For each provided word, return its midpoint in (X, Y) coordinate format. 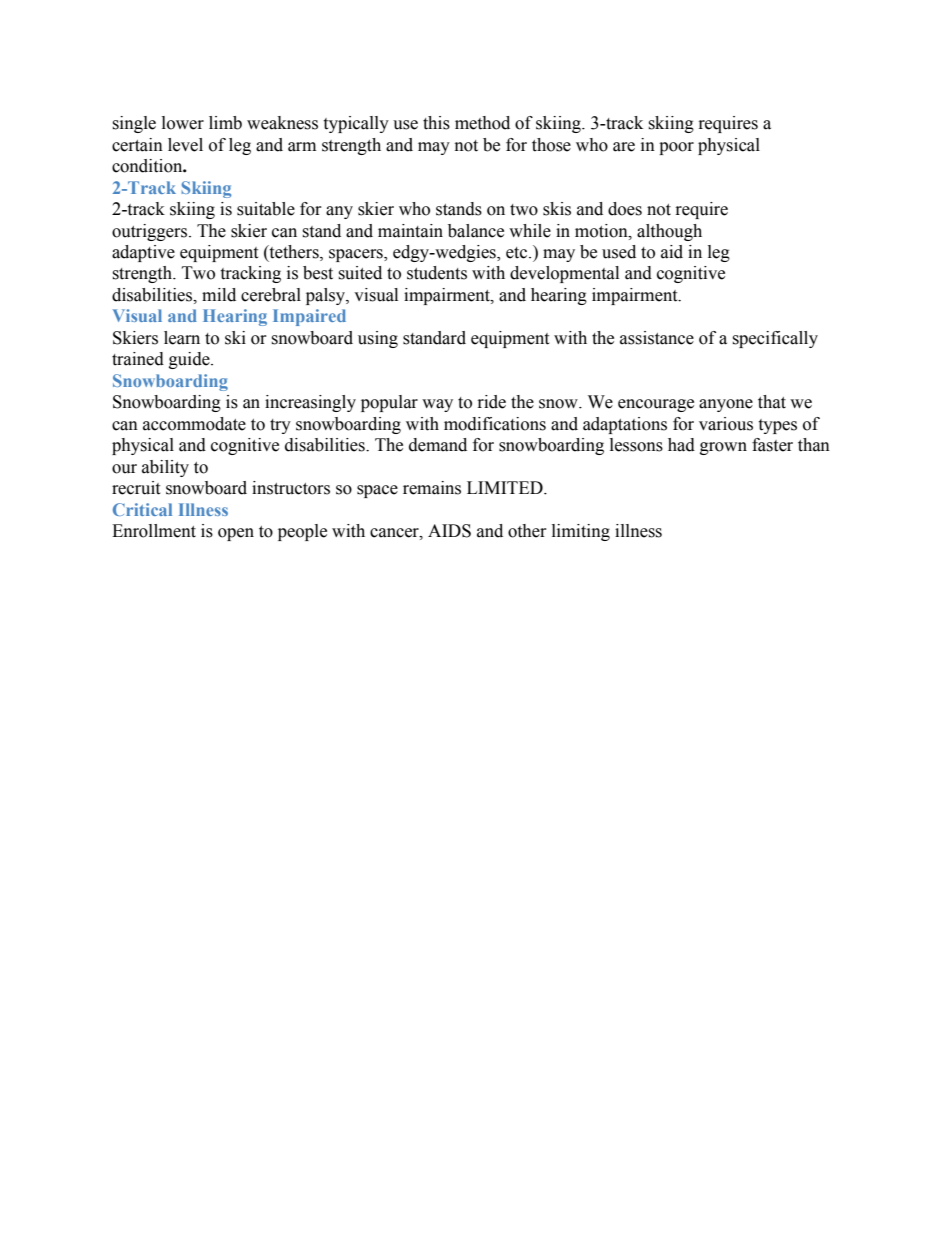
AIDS (449, 531)
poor (676, 148)
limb (225, 123)
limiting (581, 532)
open (236, 534)
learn (182, 338)
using (378, 339)
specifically (775, 339)
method (482, 123)
